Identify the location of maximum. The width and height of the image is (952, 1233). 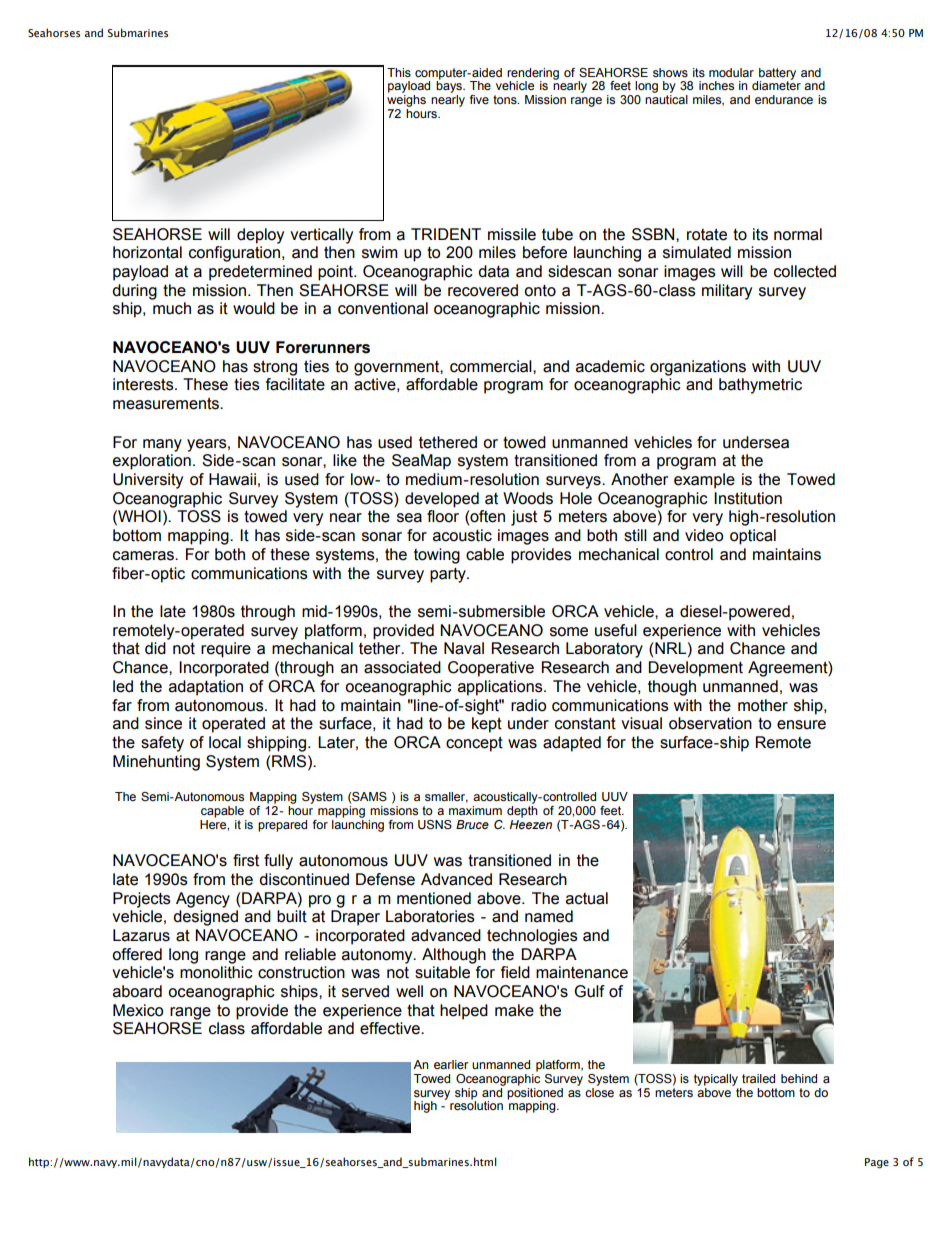
(475, 810).
